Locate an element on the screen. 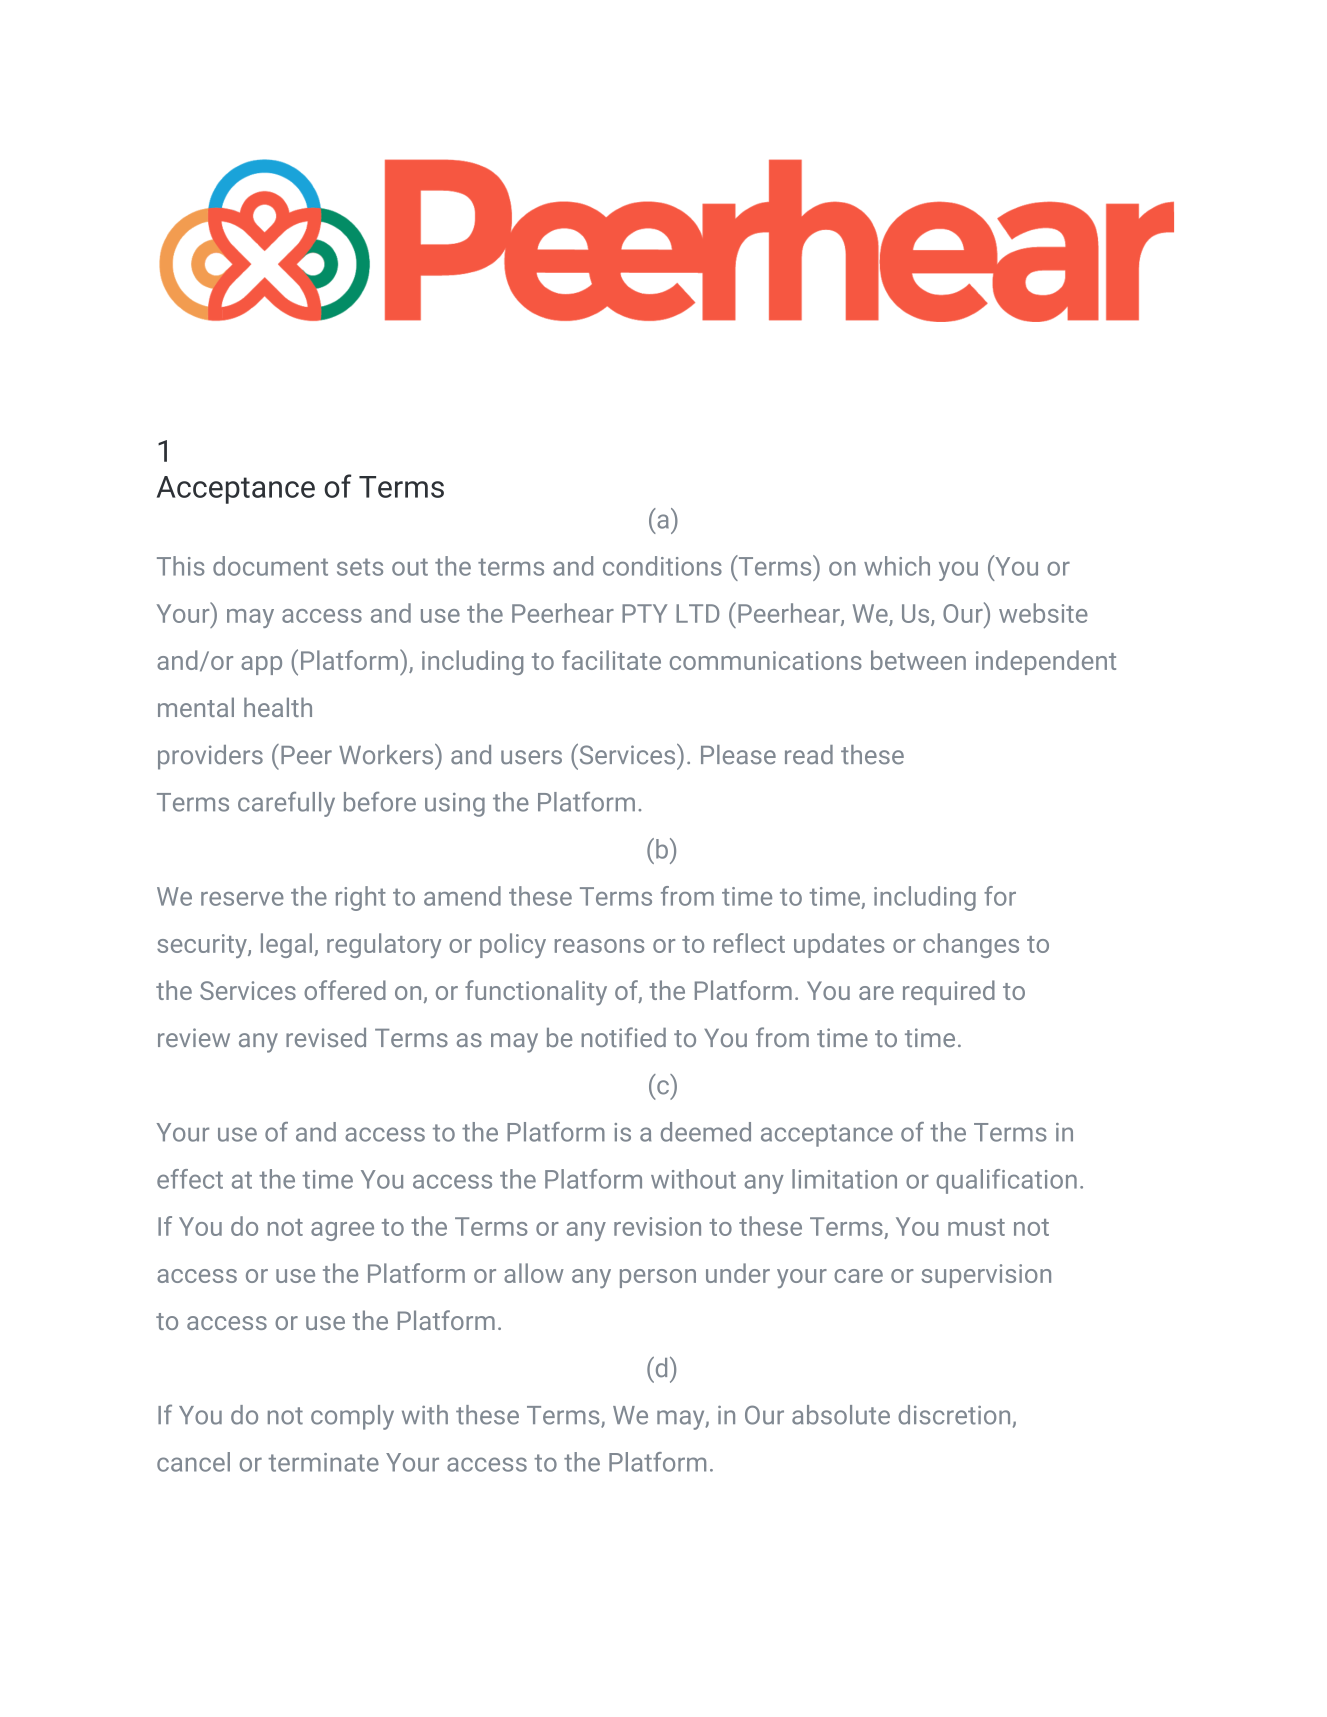  document is located at coordinates (270, 566).
